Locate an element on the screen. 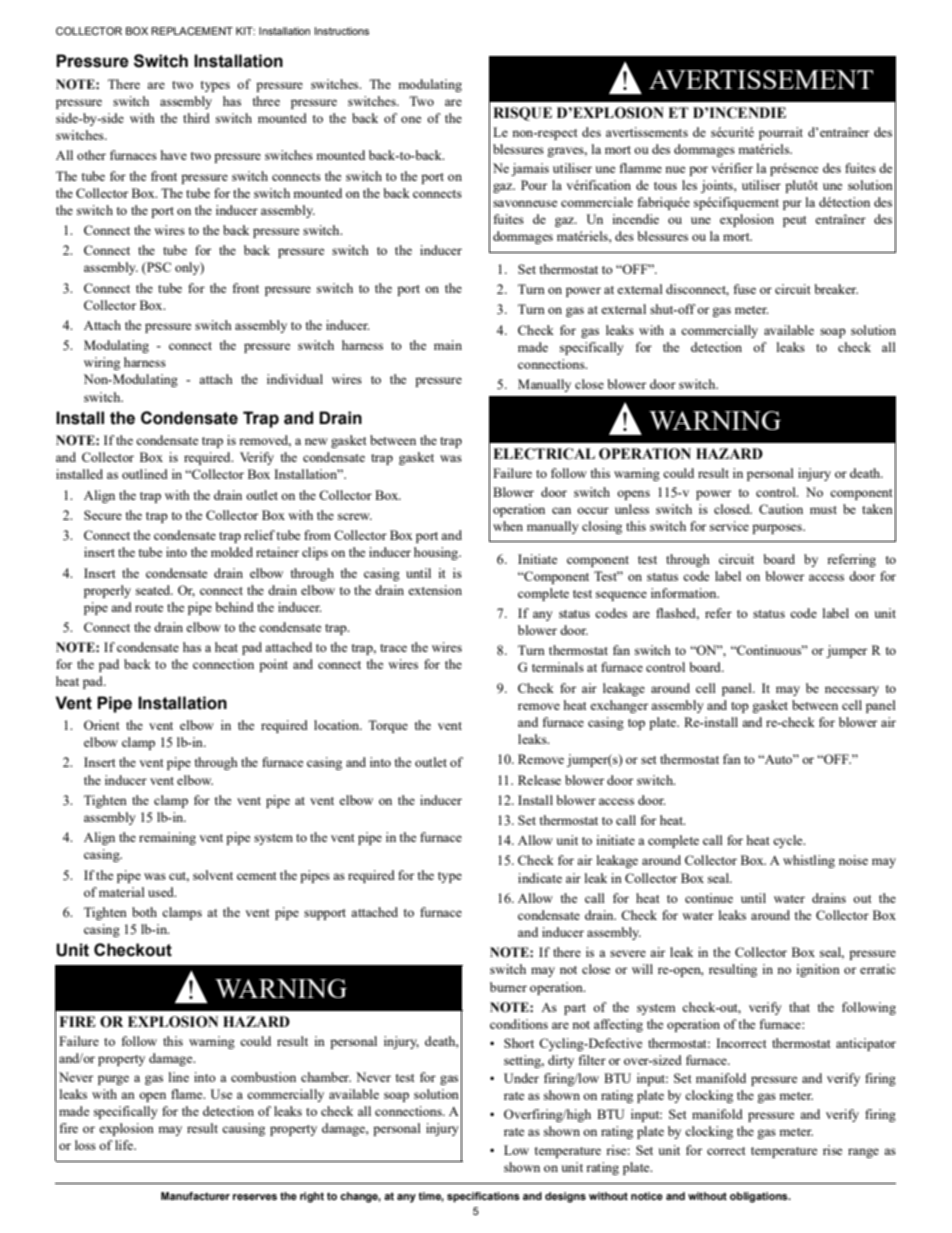 The height and width of the screenshot is (1233, 952). third is located at coordinates (196, 118).
